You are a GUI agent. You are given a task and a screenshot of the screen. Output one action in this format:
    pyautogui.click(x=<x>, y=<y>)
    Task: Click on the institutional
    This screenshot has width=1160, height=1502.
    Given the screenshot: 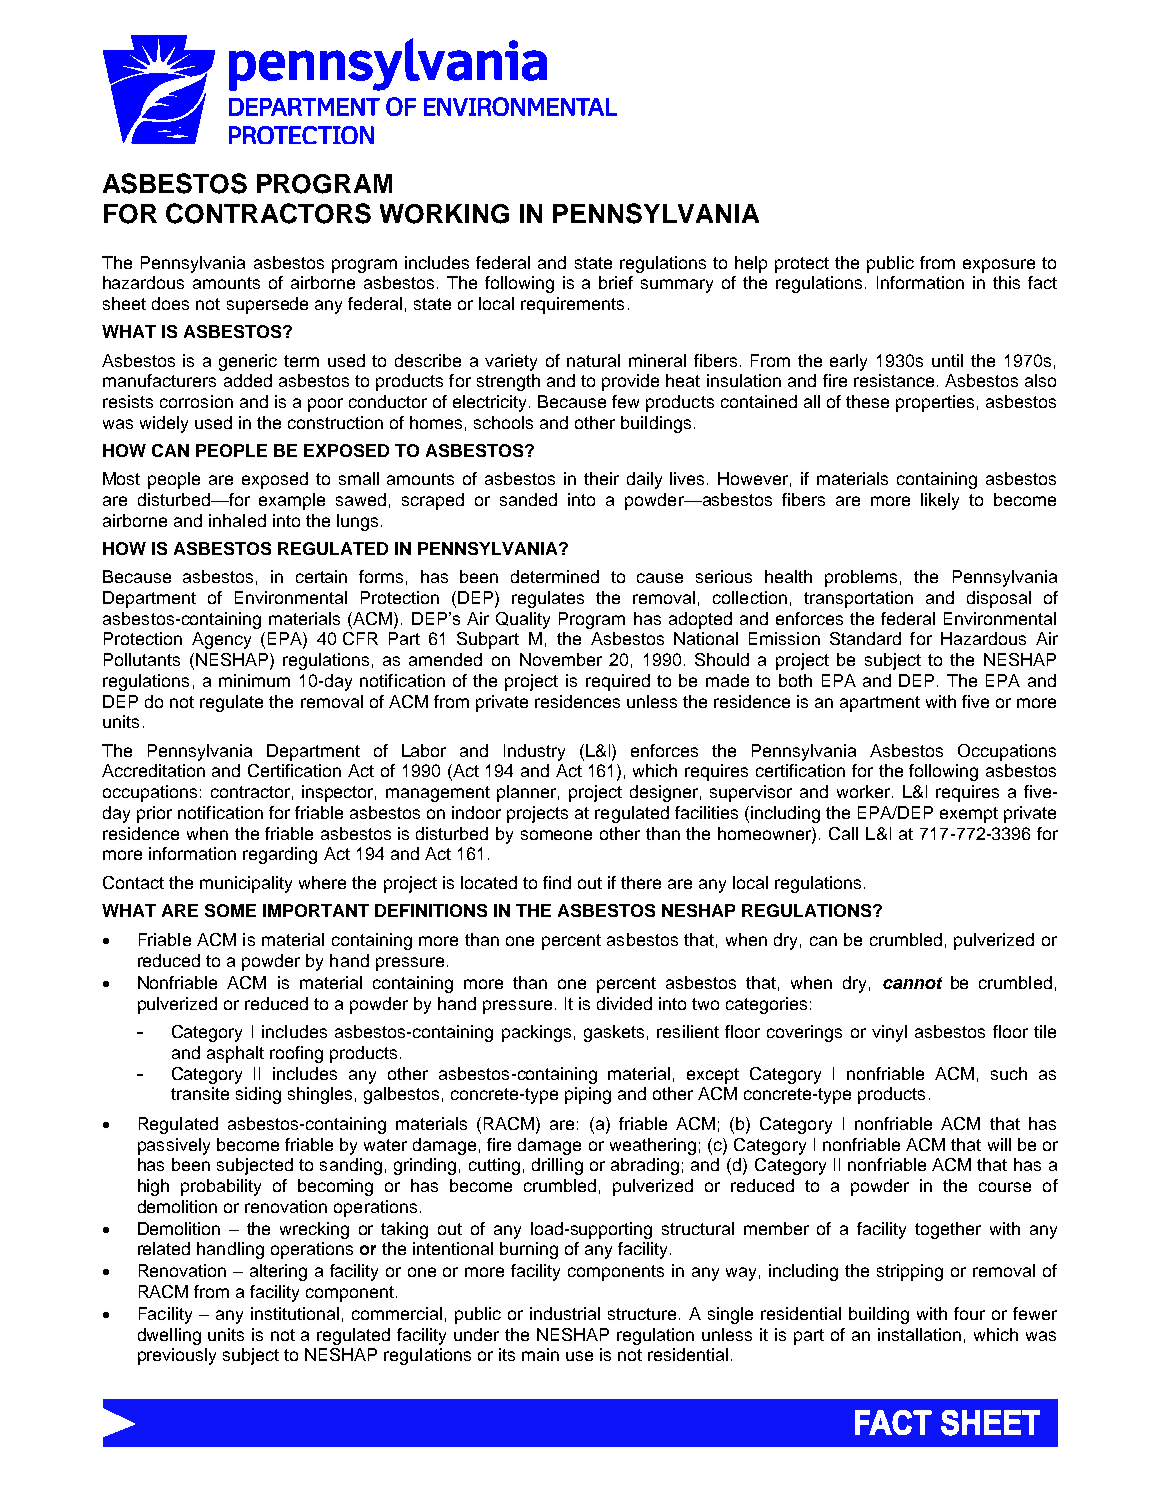 What is the action you would take?
    pyautogui.click(x=295, y=1313)
